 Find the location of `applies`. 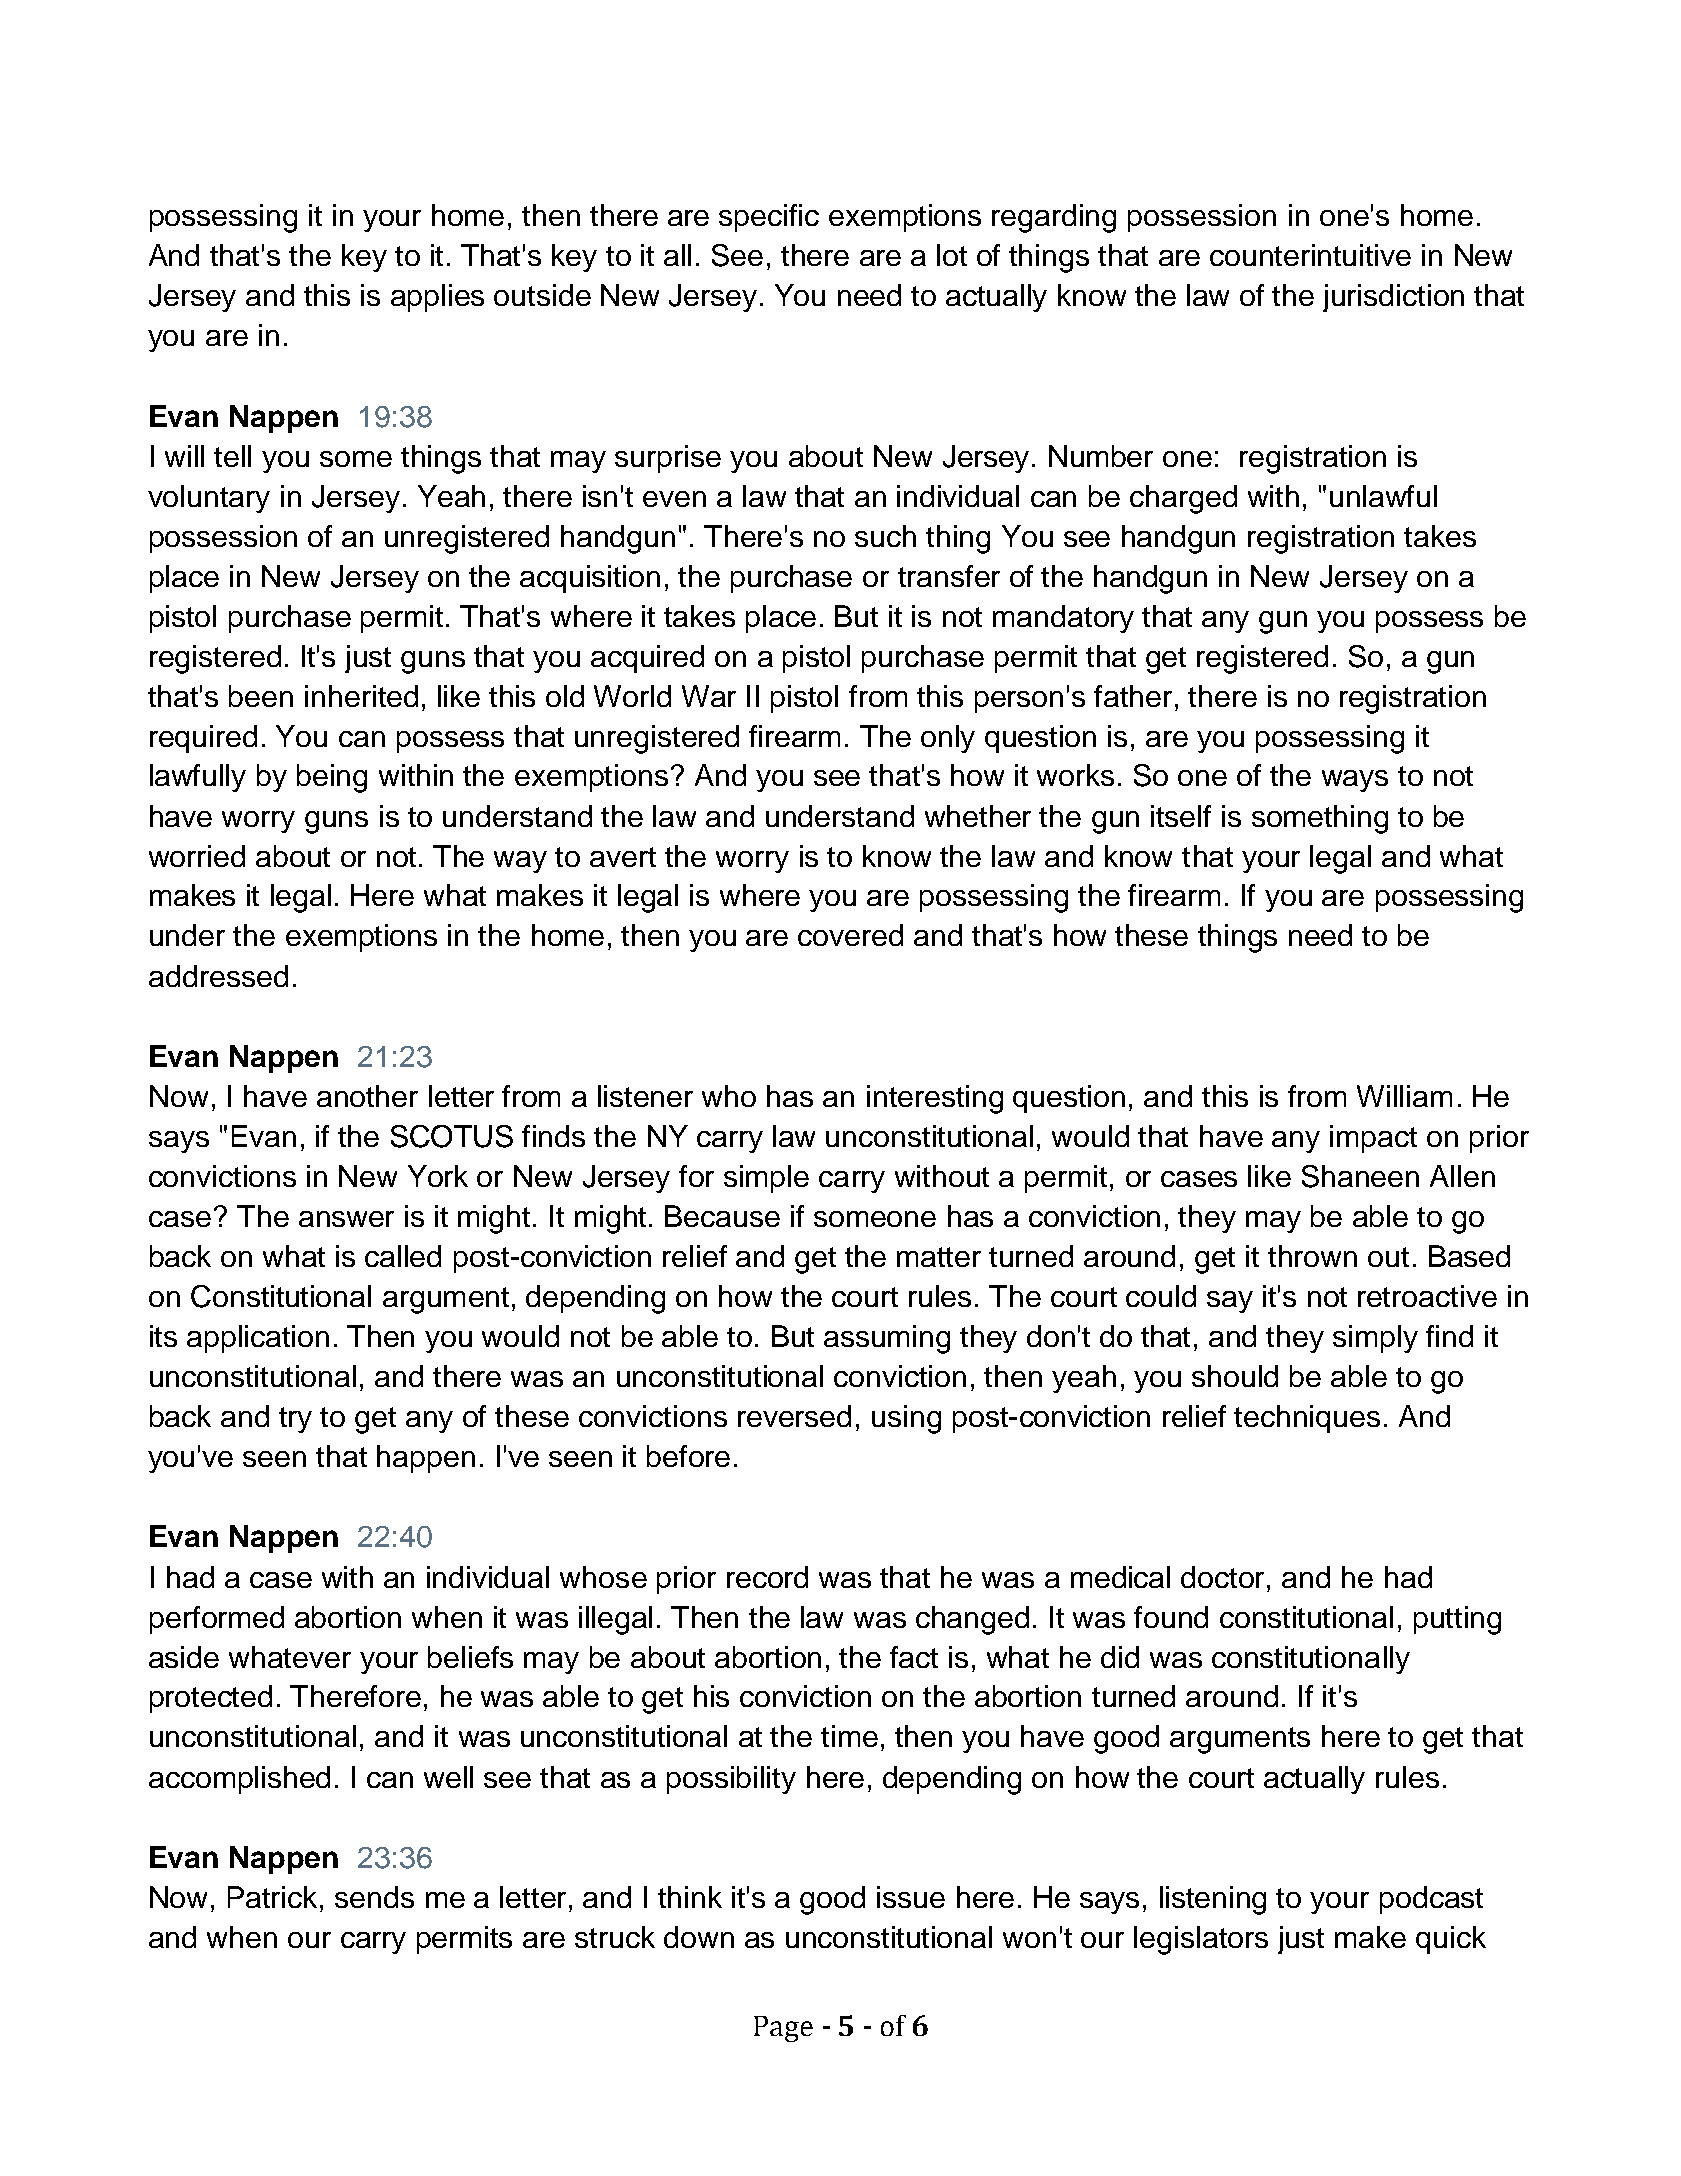

applies is located at coordinates (437, 298).
